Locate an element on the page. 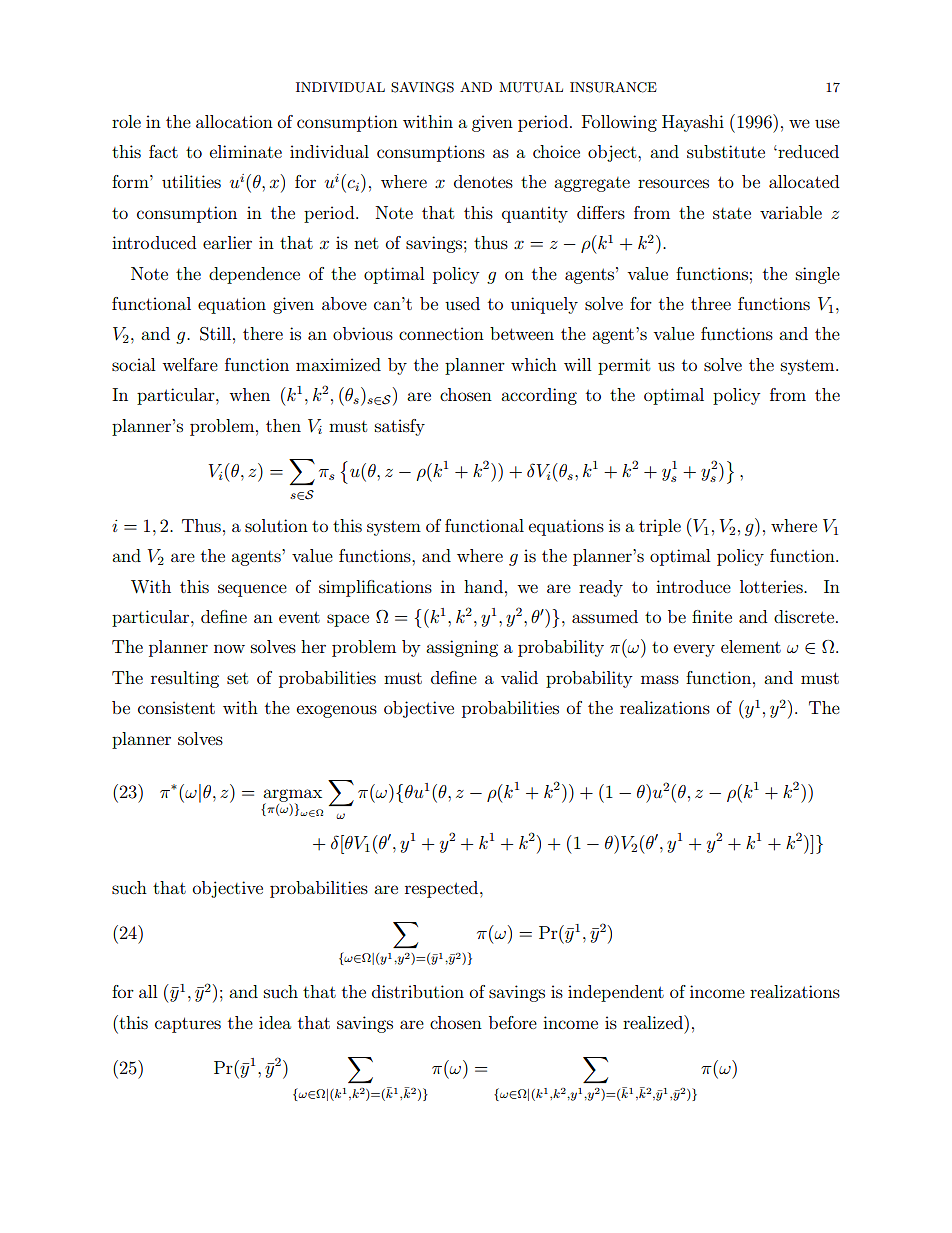 Image resolution: width=952 pixels, height=1233 pixels. Hayashi is located at coordinates (693, 123).
